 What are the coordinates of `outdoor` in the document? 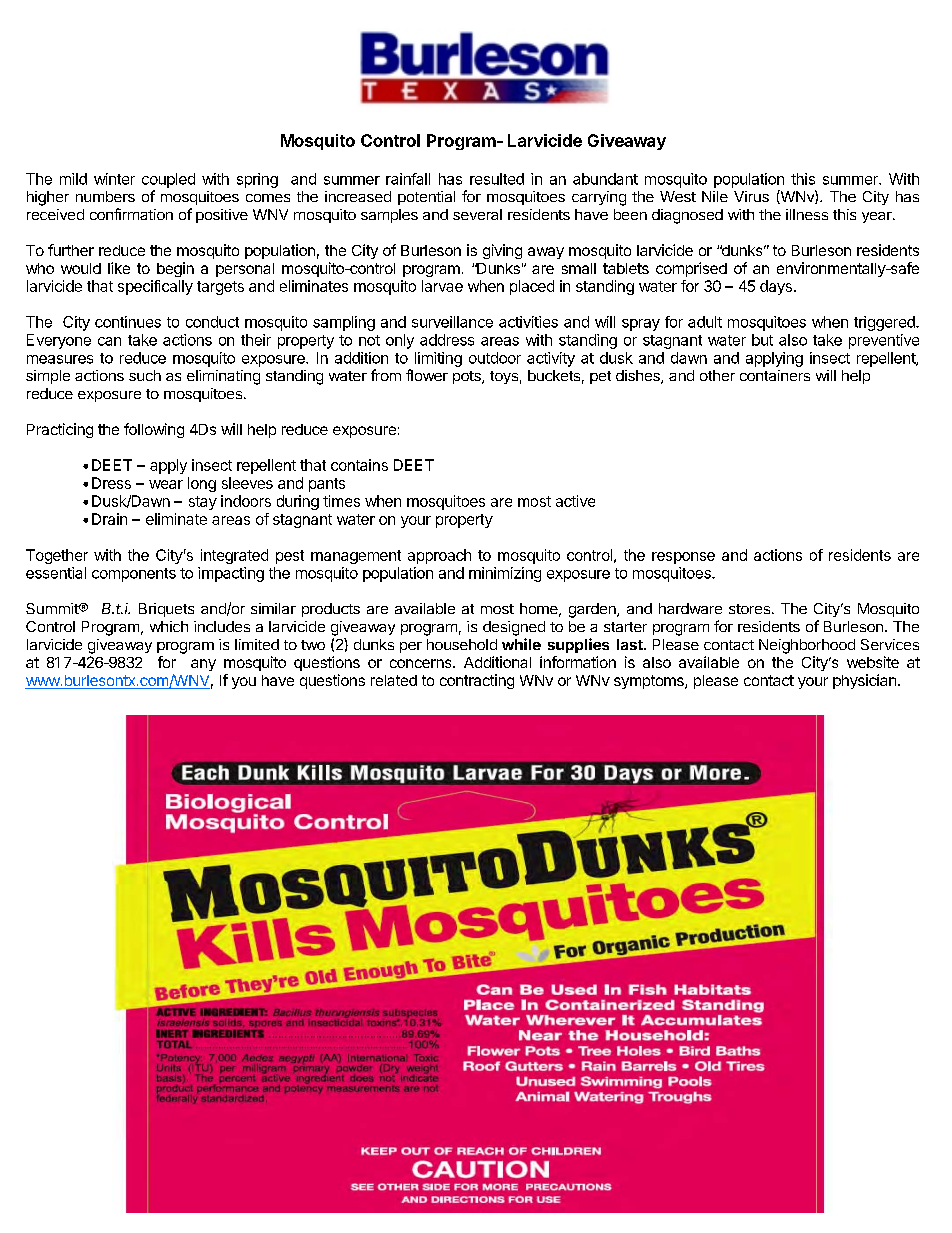 It's located at (495, 358).
